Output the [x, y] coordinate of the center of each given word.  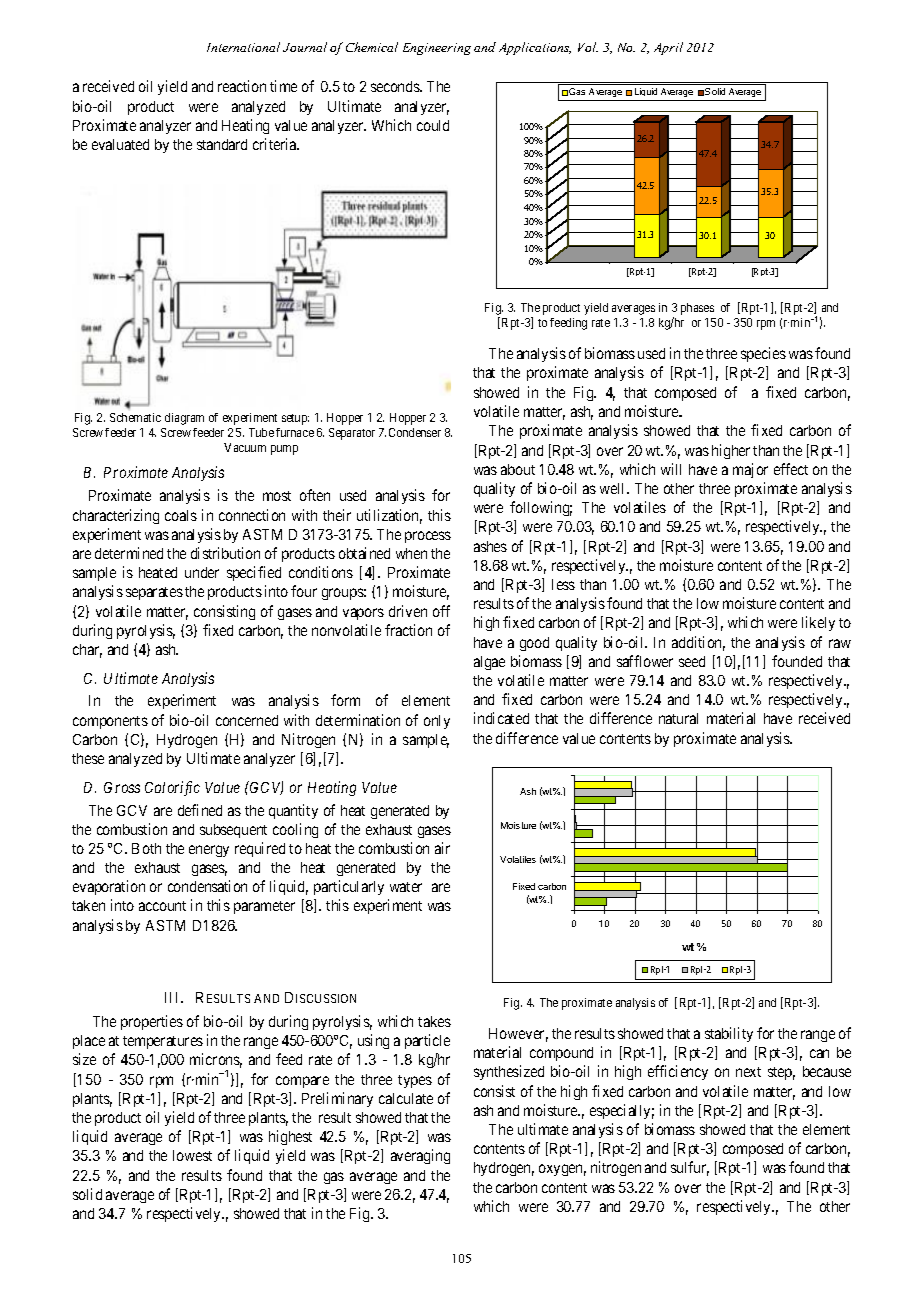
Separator [352, 434]
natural [678, 718]
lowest [192, 1155]
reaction [242, 86]
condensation [207, 886]
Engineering [437, 49]
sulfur [690, 1168]
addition [698, 643]
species [763, 354]
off [441, 611]
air [442, 848]
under [202, 572]
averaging [420, 1156]
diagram [184, 419]
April [668, 48]
